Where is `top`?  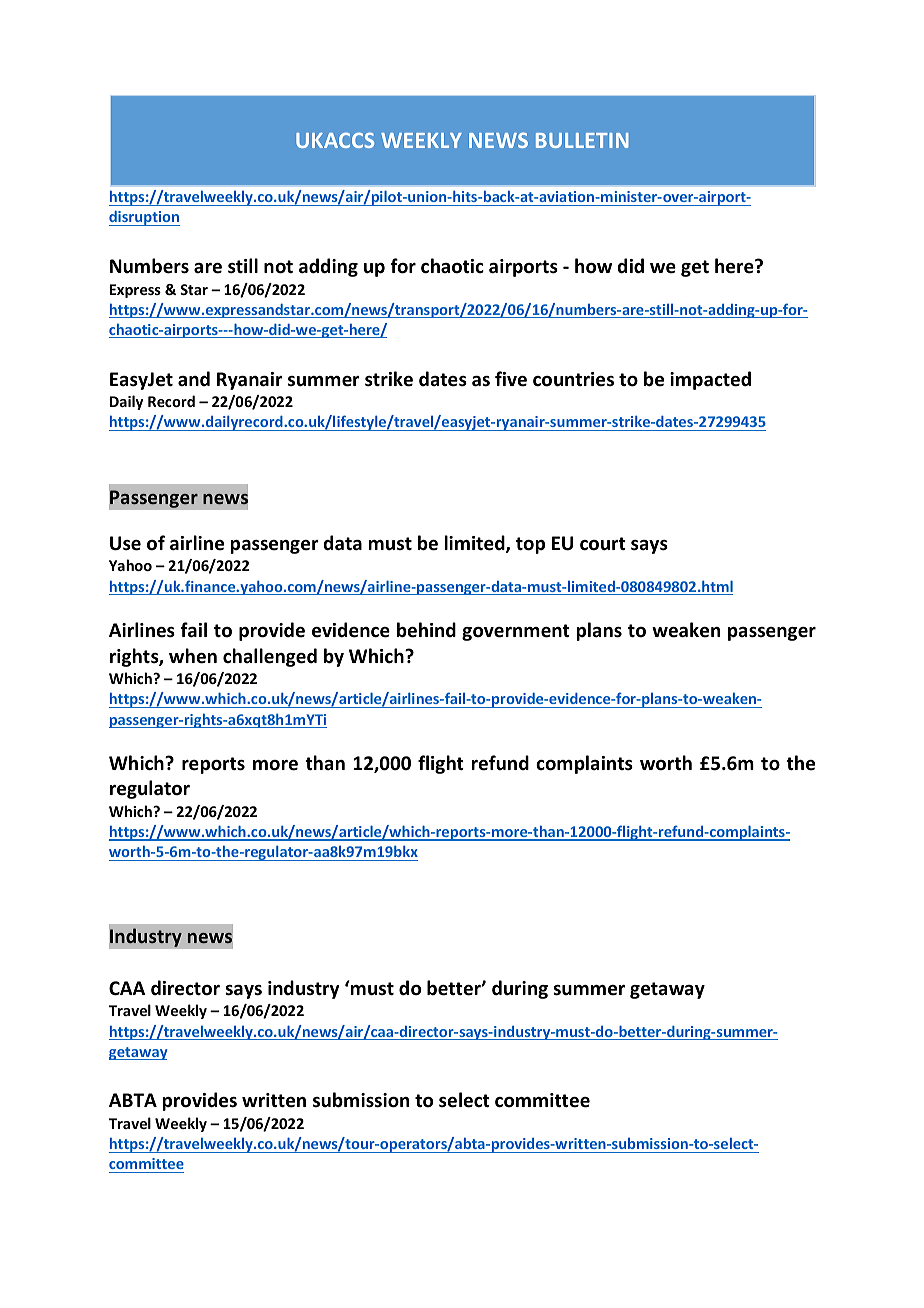 top is located at coordinates (530, 545).
